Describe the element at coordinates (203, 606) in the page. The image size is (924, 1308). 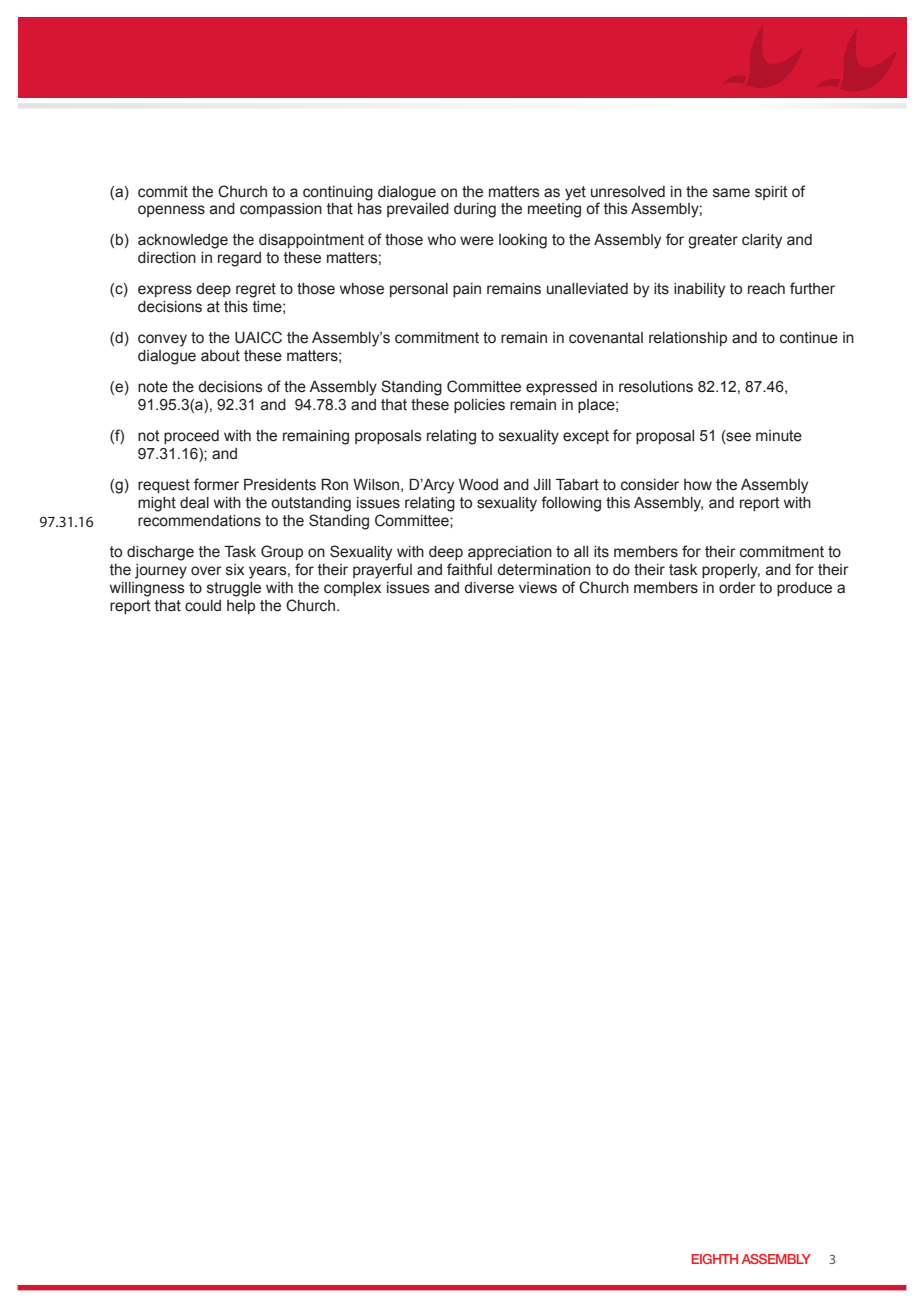
I see `could` at that location.
